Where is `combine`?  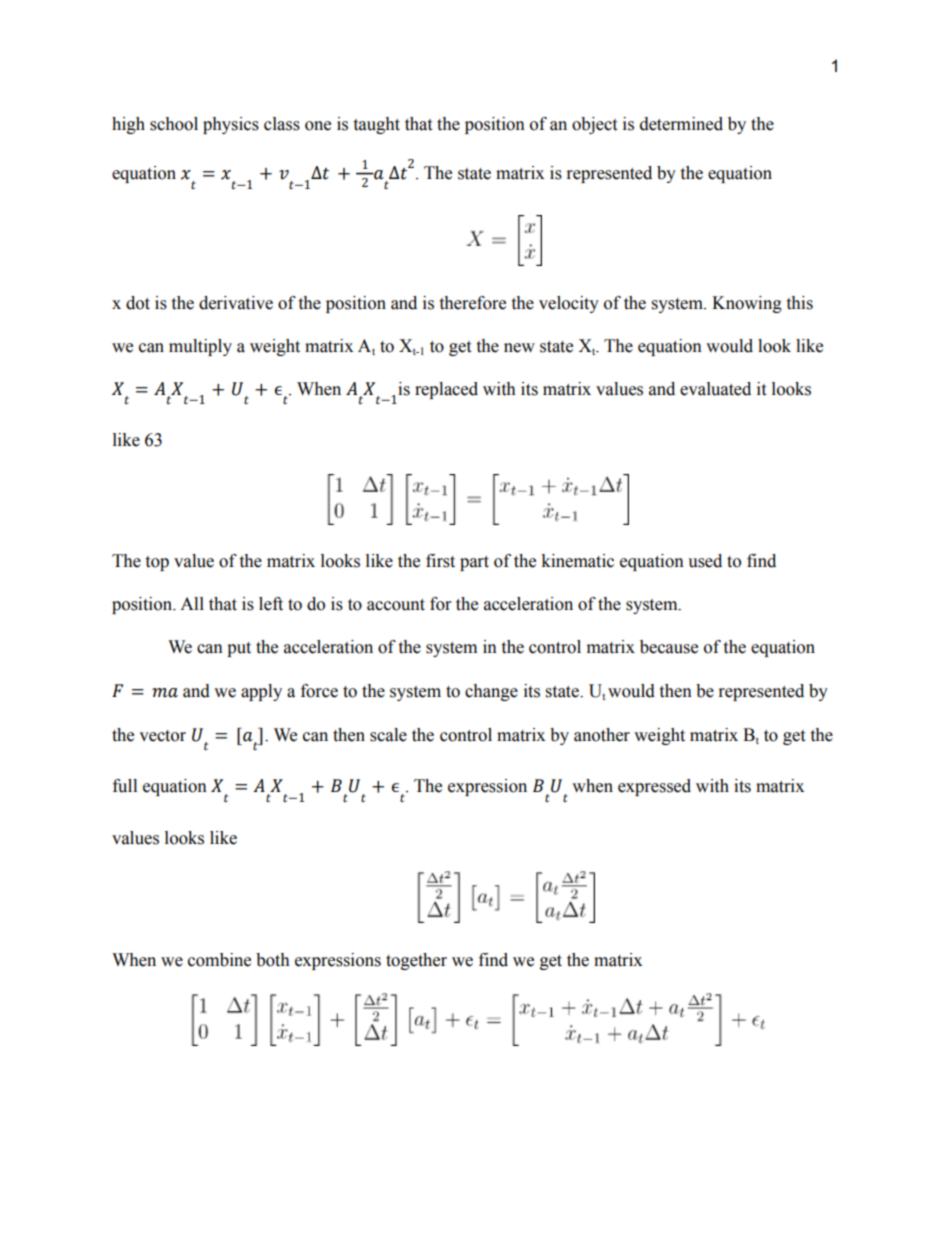
combine is located at coordinates (219, 960).
